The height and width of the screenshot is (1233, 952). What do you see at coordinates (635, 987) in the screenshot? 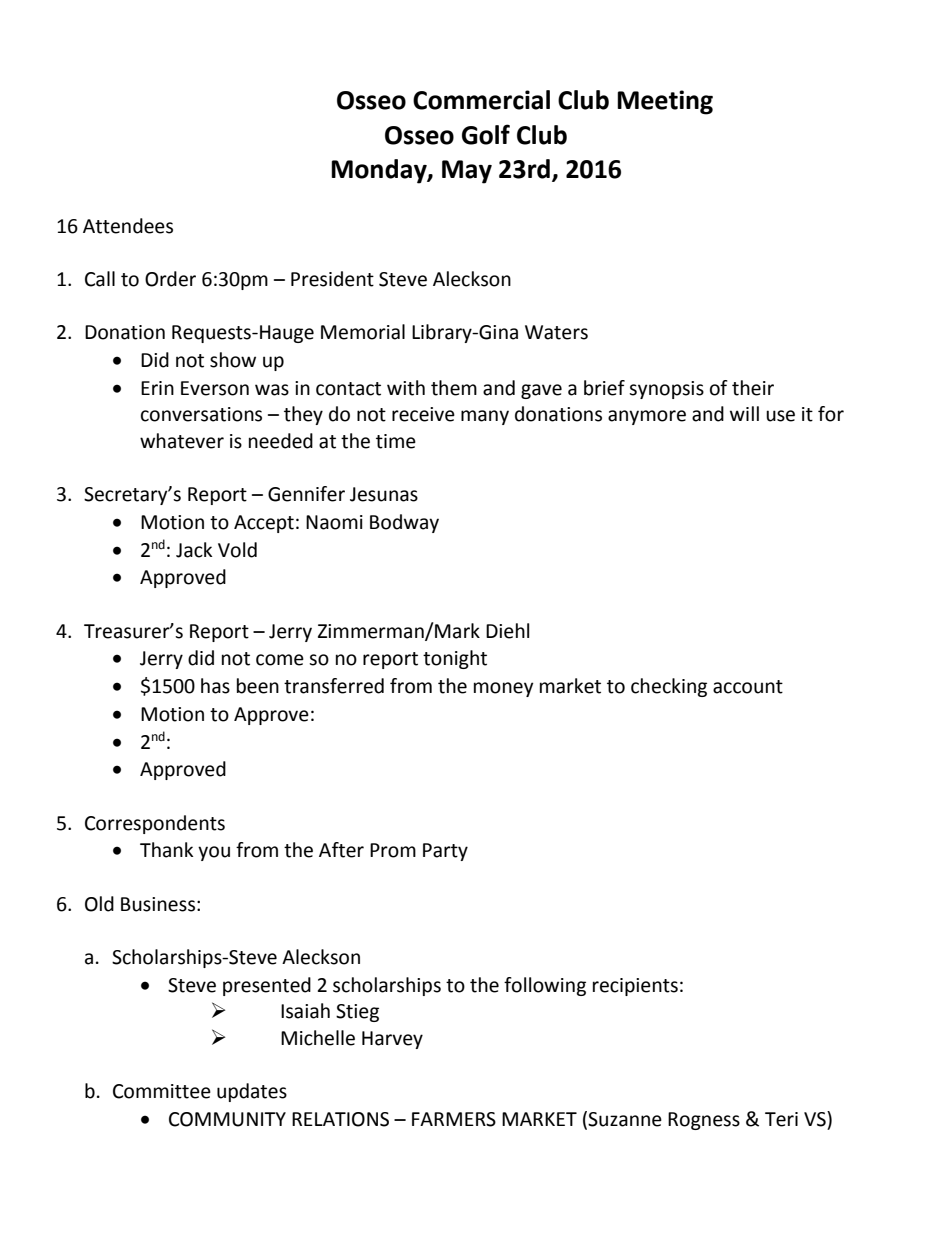
I see `recipients` at bounding box center [635, 987].
